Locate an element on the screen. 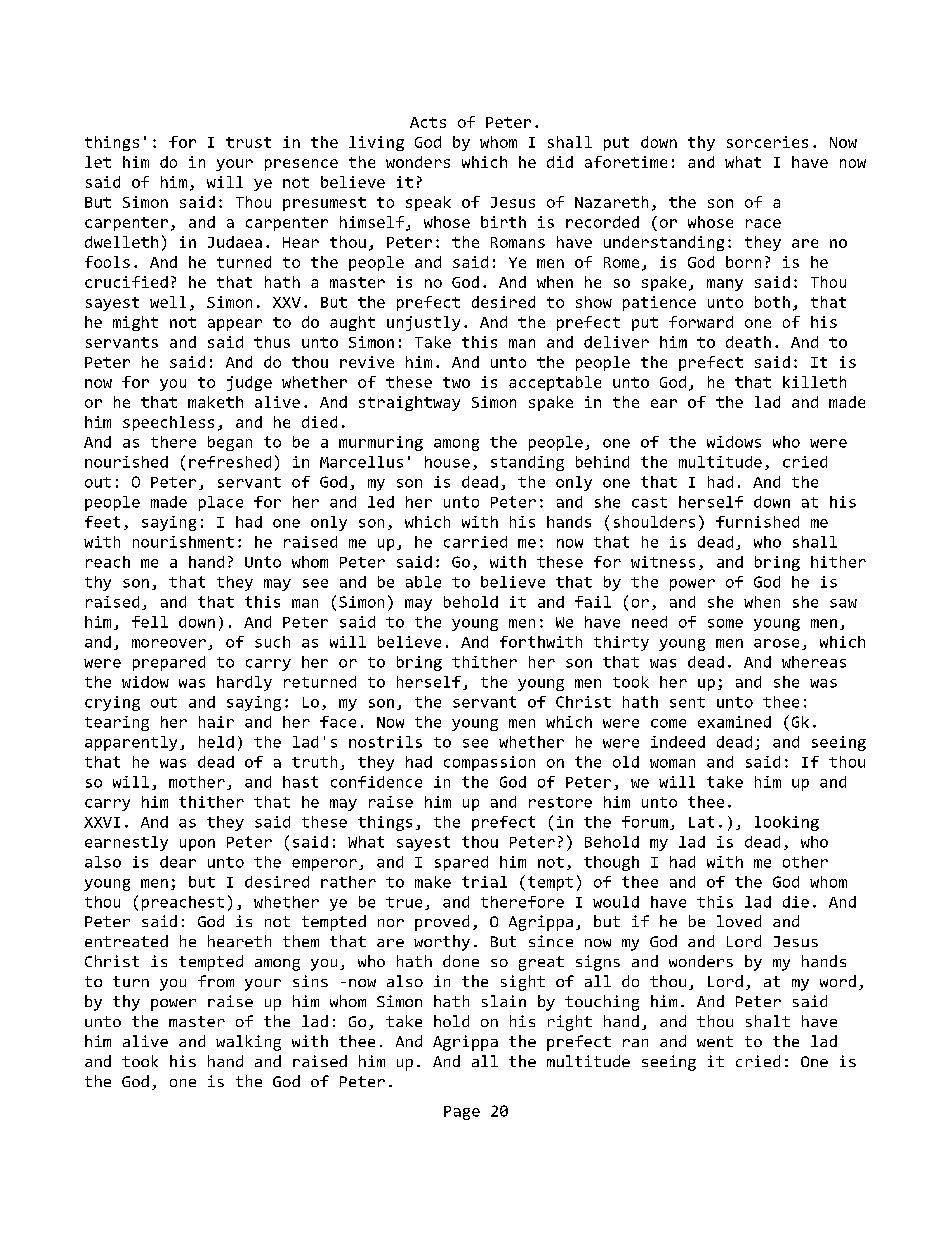 The height and width of the screenshot is (1233, 952). refreshed is located at coordinates (230, 462).
